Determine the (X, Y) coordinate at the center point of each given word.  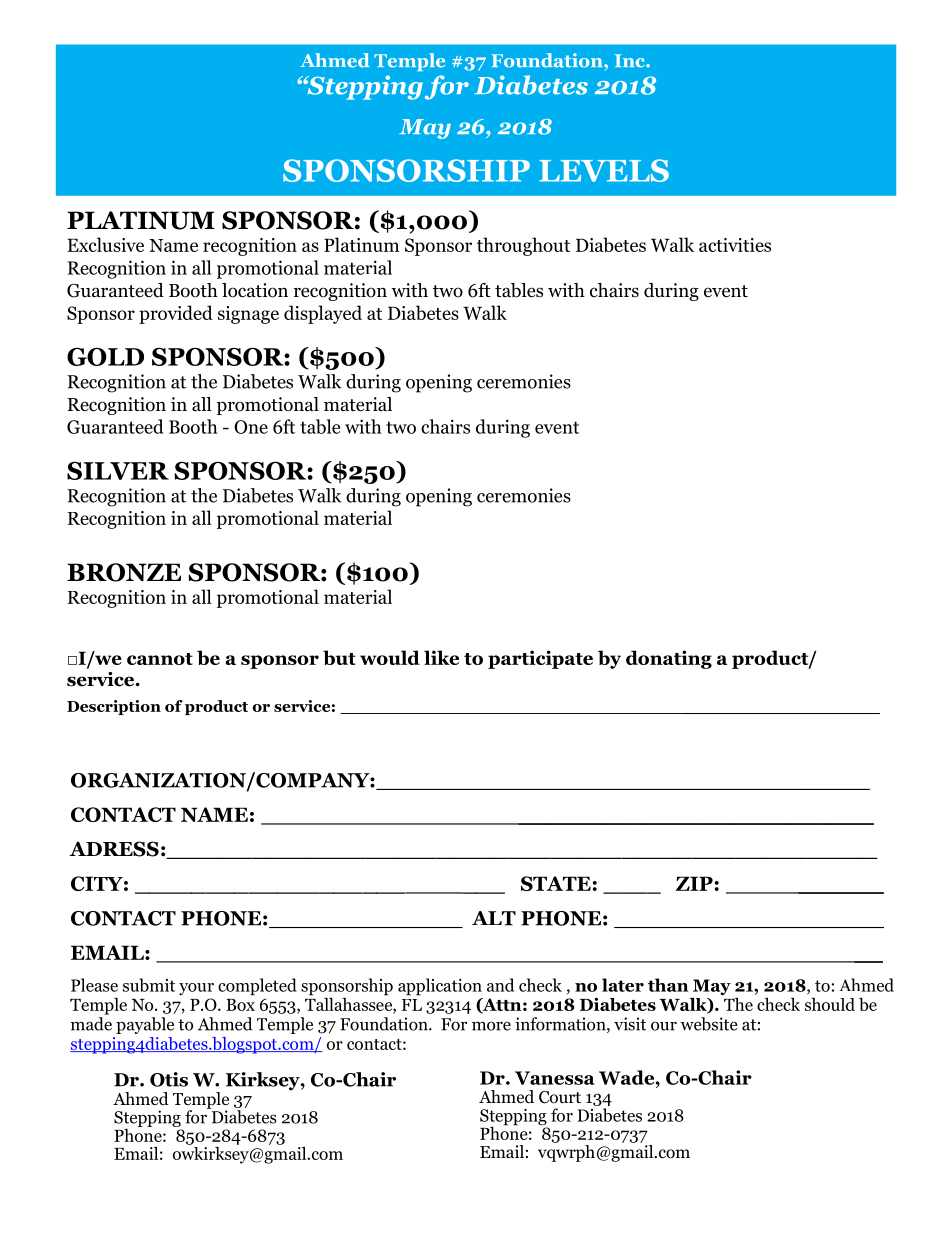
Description (114, 707)
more (491, 1026)
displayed (323, 314)
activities (735, 245)
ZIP (694, 883)
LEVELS (604, 170)
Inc (631, 61)
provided (176, 314)
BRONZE (124, 572)
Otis (169, 1079)
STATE (556, 883)
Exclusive (105, 244)
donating (669, 659)
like (441, 657)
